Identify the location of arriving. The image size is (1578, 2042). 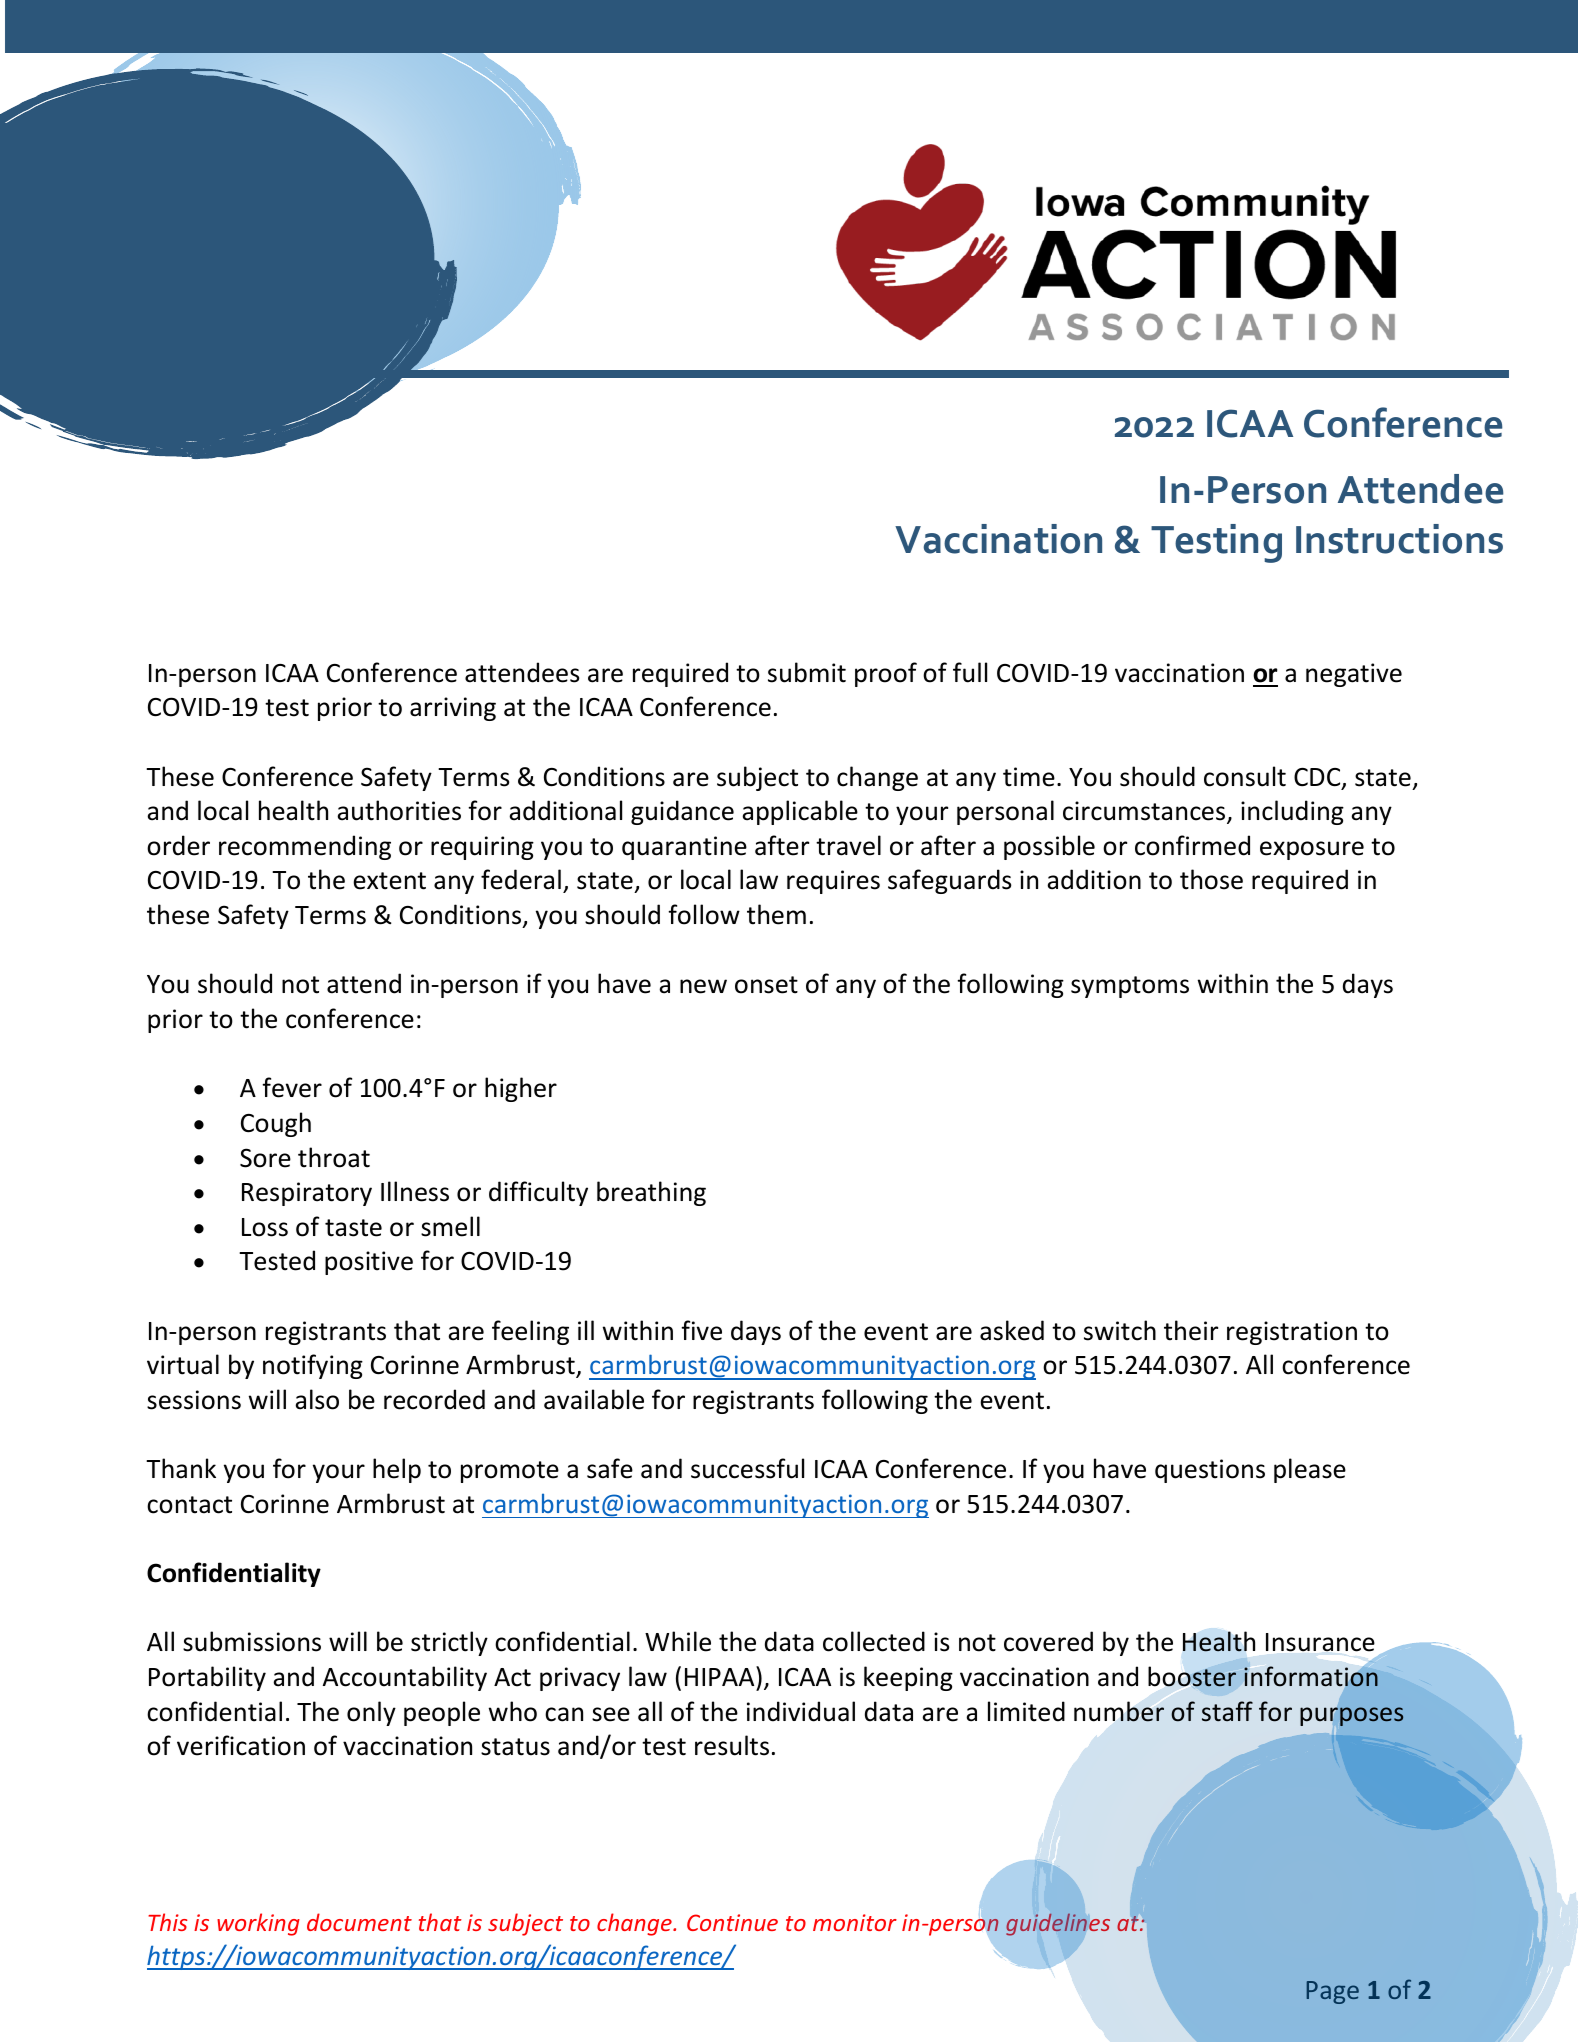
(453, 709).
